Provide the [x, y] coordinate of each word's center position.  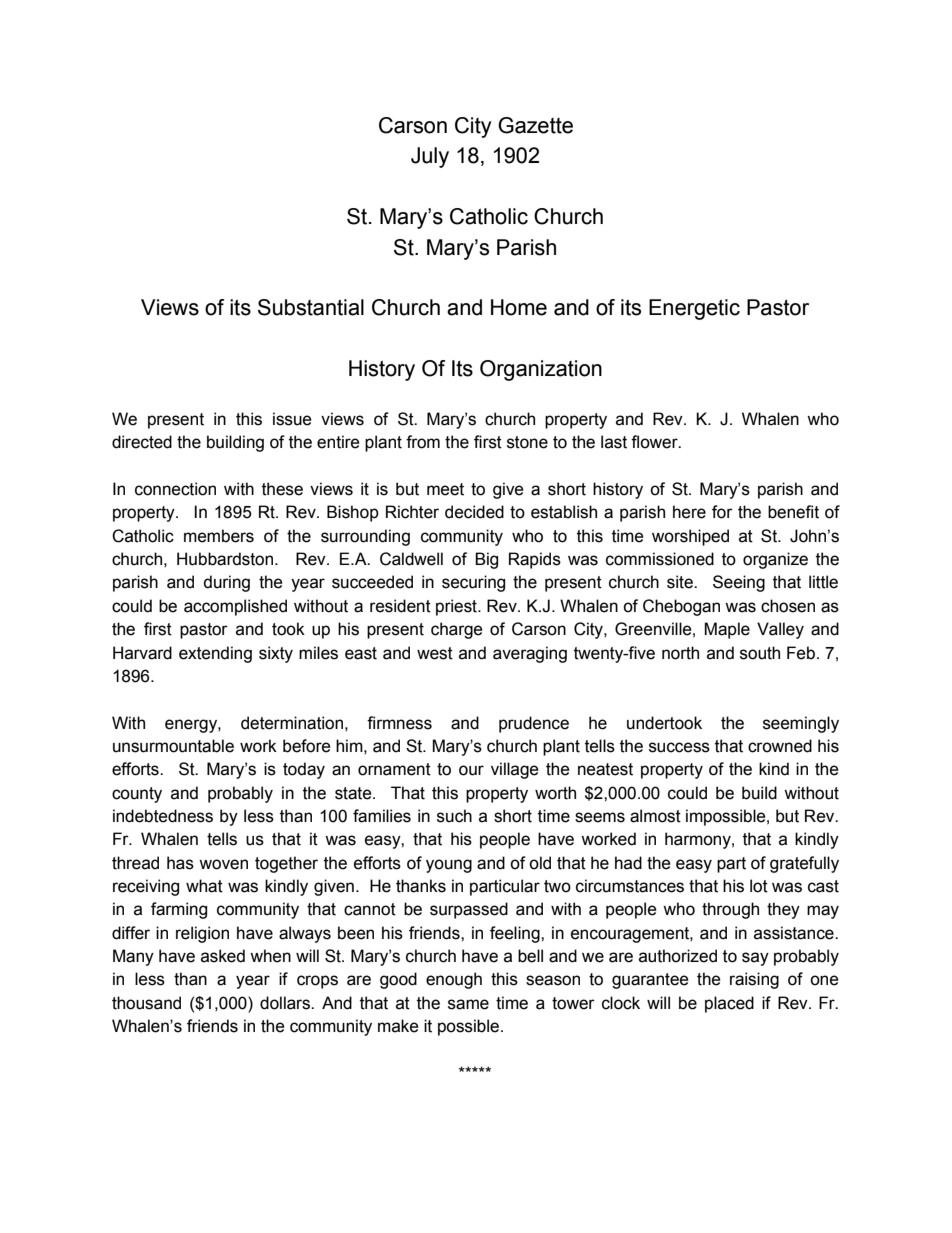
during [226, 583]
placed [729, 1004]
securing [473, 583]
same [468, 1004]
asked [223, 956]
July [430, 157]
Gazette [535, 125]
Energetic [694, 309]
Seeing [739, 583]
